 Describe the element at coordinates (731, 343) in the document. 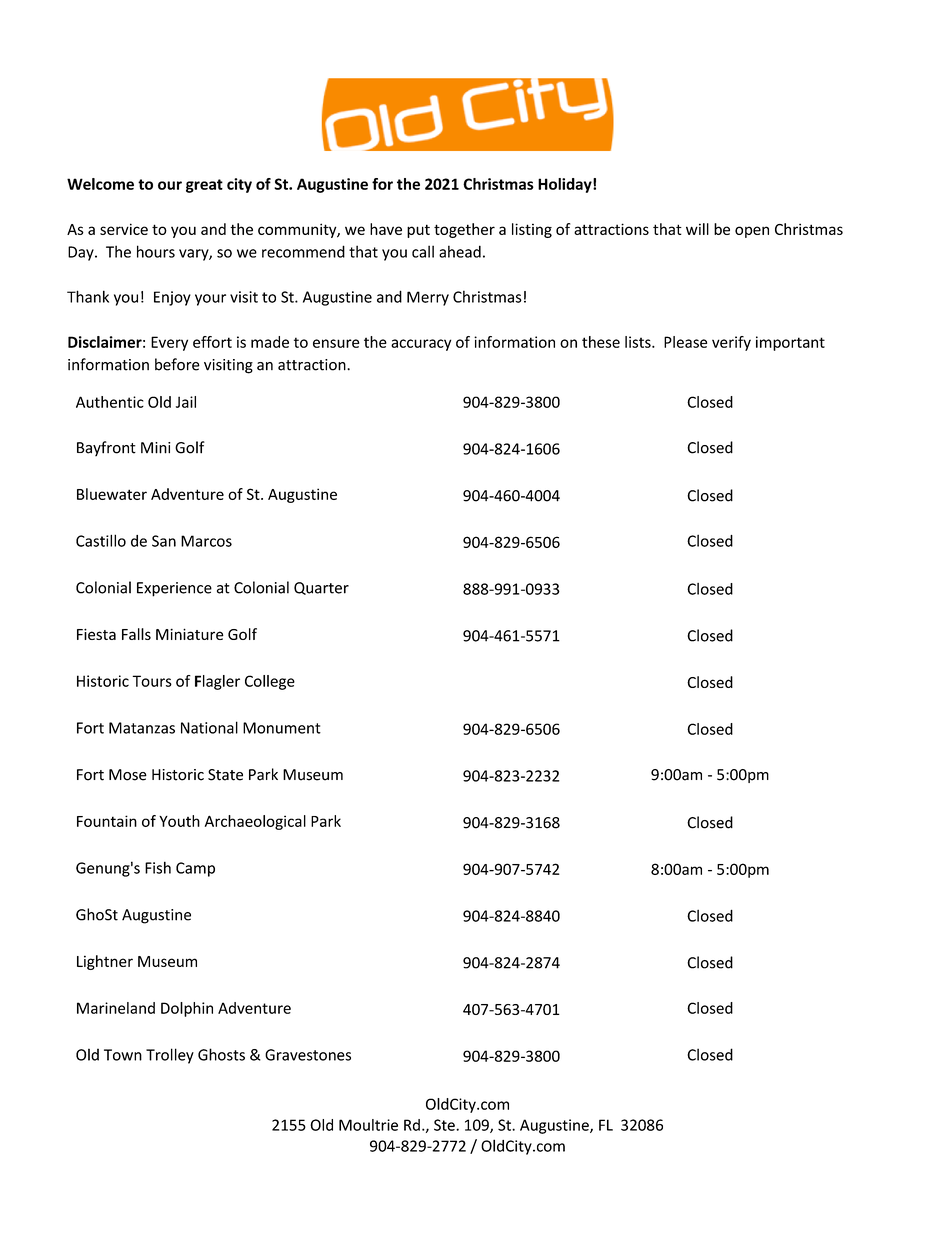

I see `verify` at that location.
